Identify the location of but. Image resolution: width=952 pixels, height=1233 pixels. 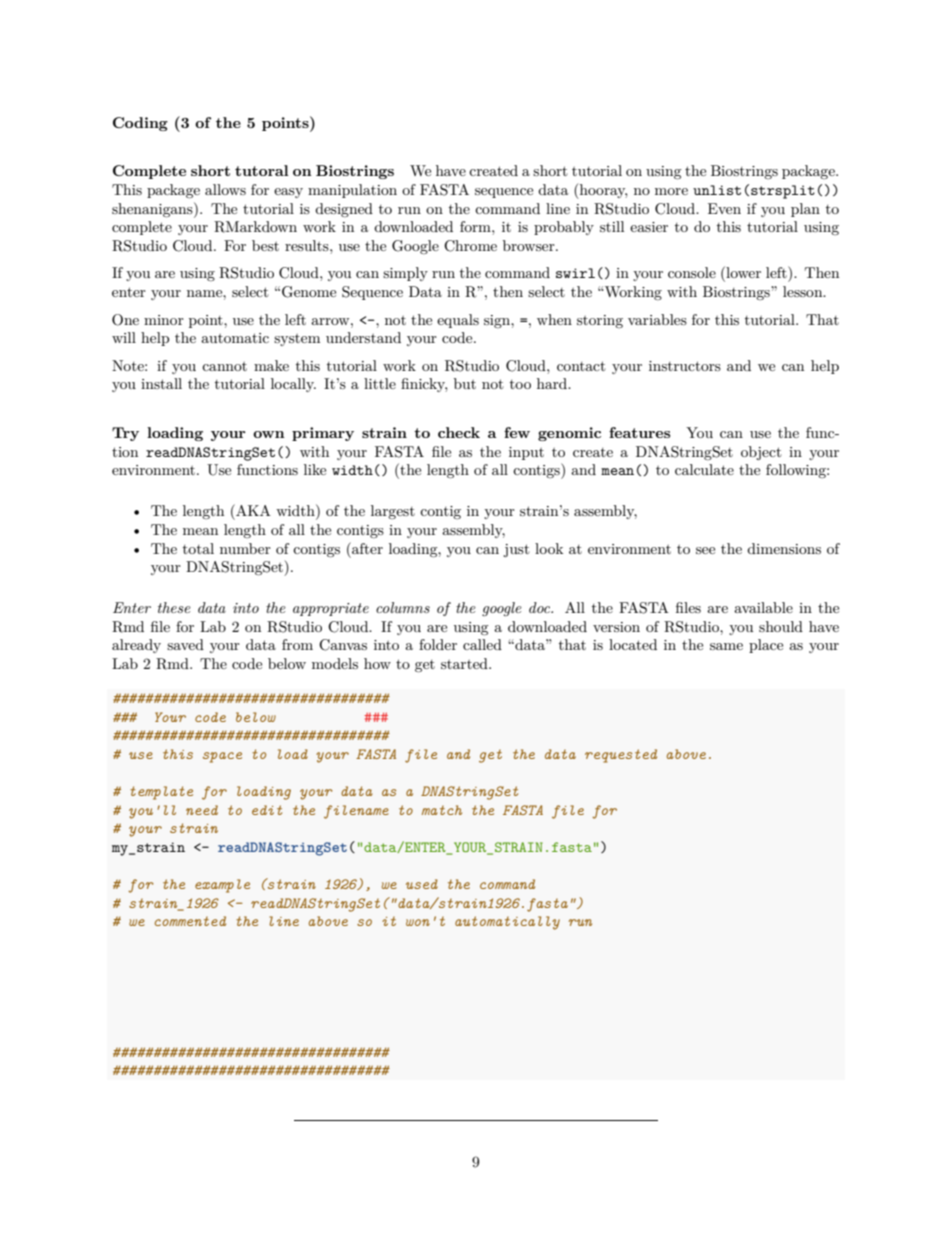
(465, 383).
